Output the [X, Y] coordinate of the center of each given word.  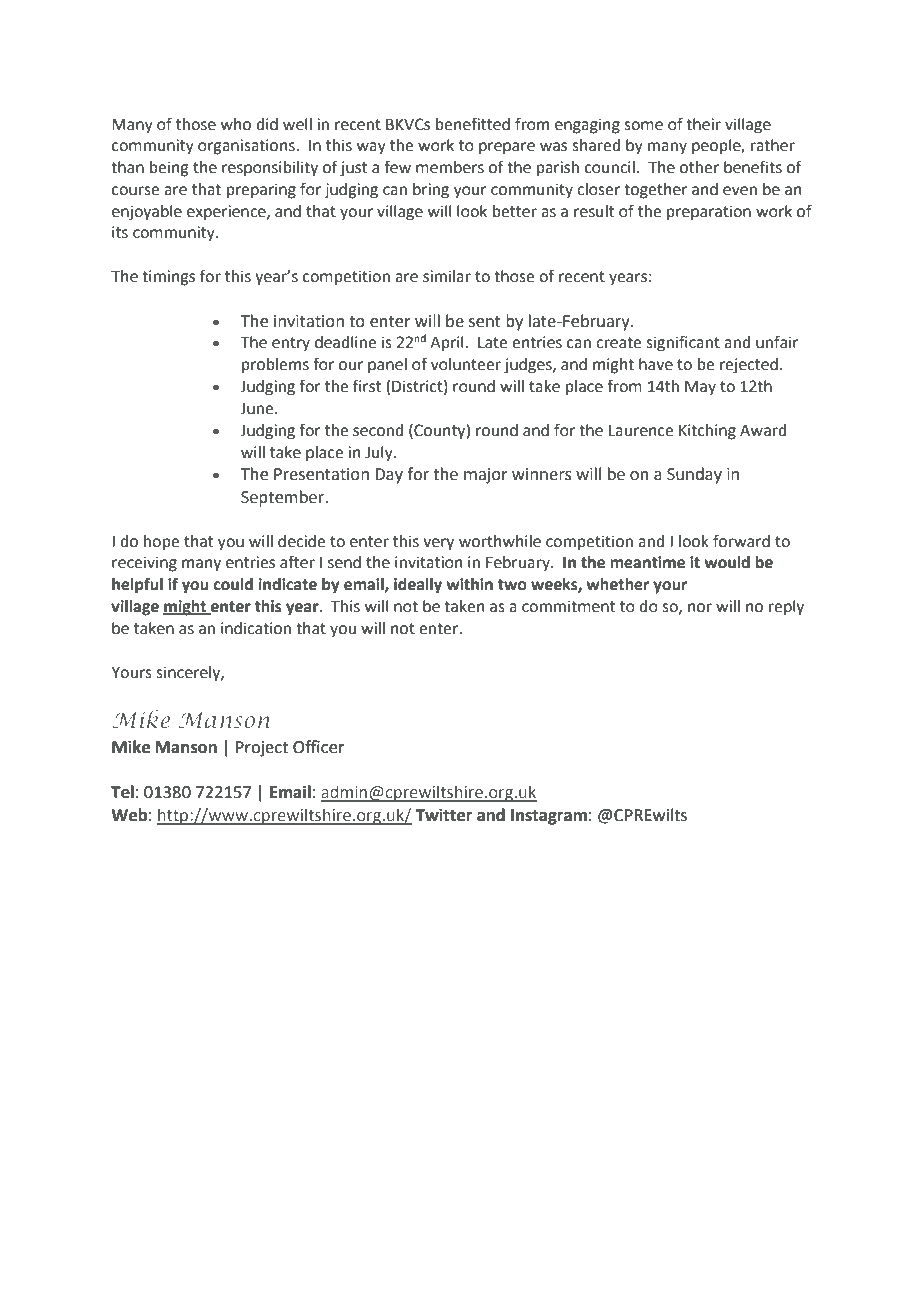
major [486, 476]
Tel [122, 792]
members [450, 167]
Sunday [694, 475]
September [284, 498]
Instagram [549, 817]
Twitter [443, 815]
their [703, 124]
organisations [247, 147]
